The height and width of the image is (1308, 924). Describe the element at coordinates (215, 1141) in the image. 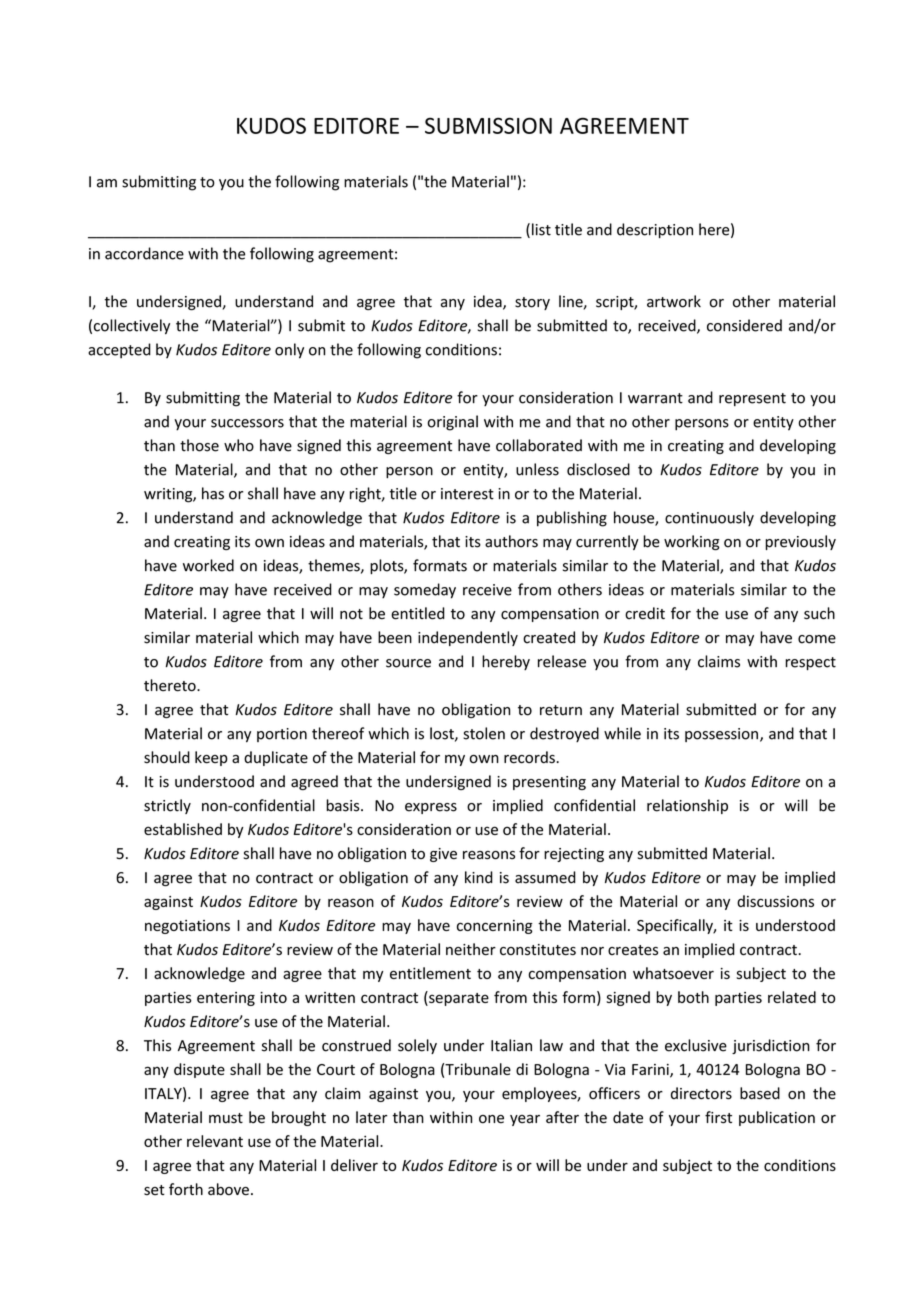

I see `relevant` at that location.
